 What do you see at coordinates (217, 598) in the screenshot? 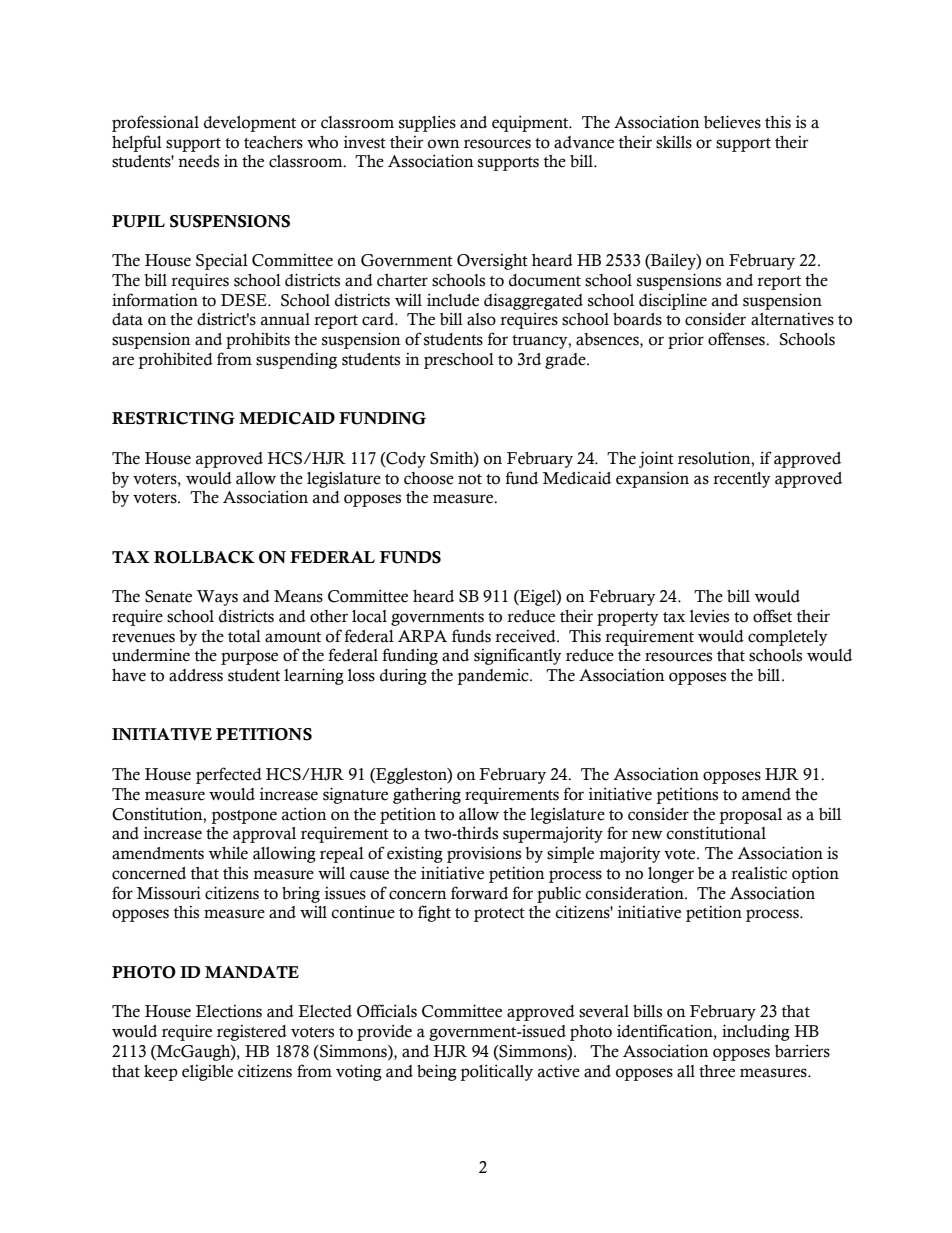
I see `Ways` at bounding box center [217, 598].
